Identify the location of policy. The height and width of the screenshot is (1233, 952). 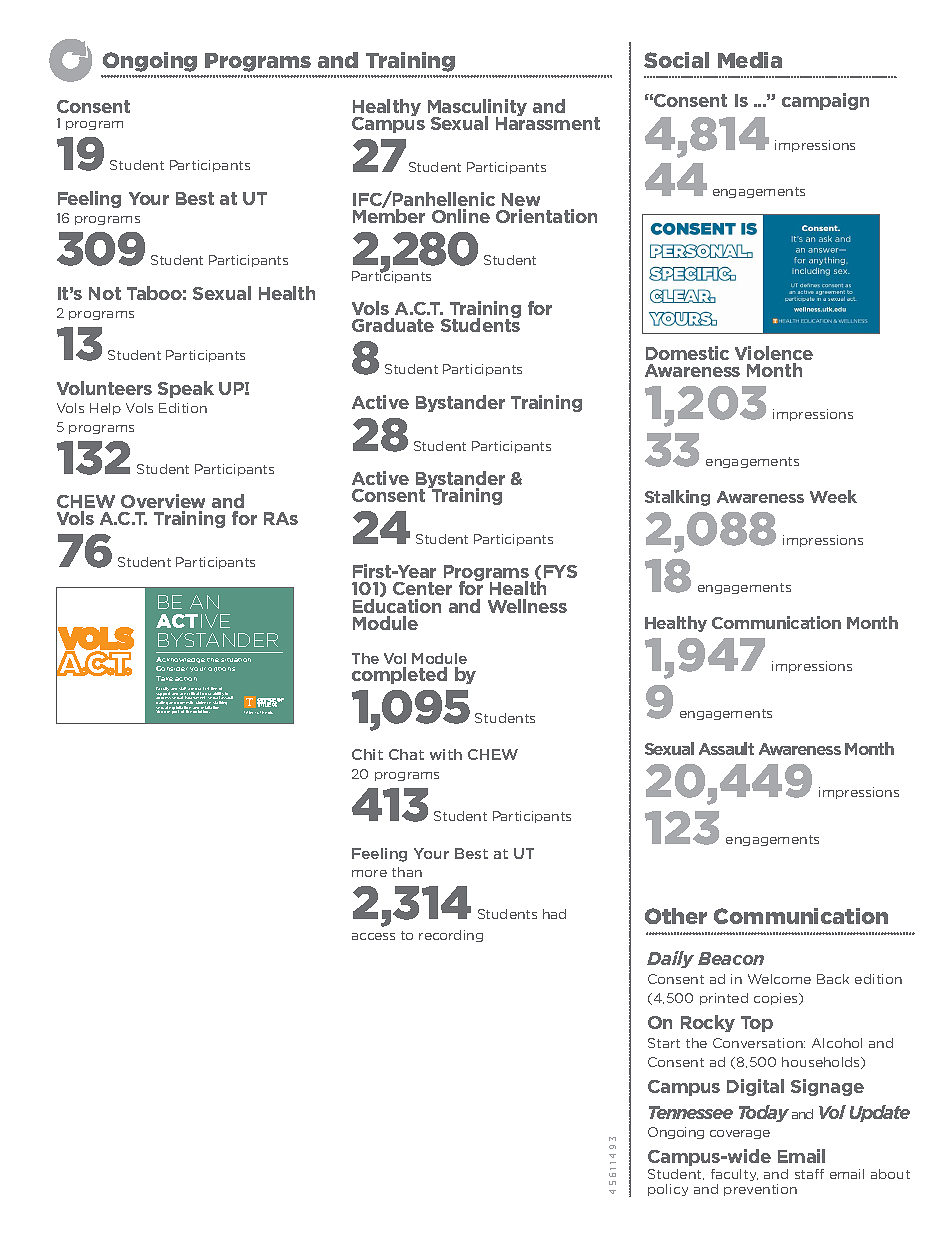
(668, 1190).
